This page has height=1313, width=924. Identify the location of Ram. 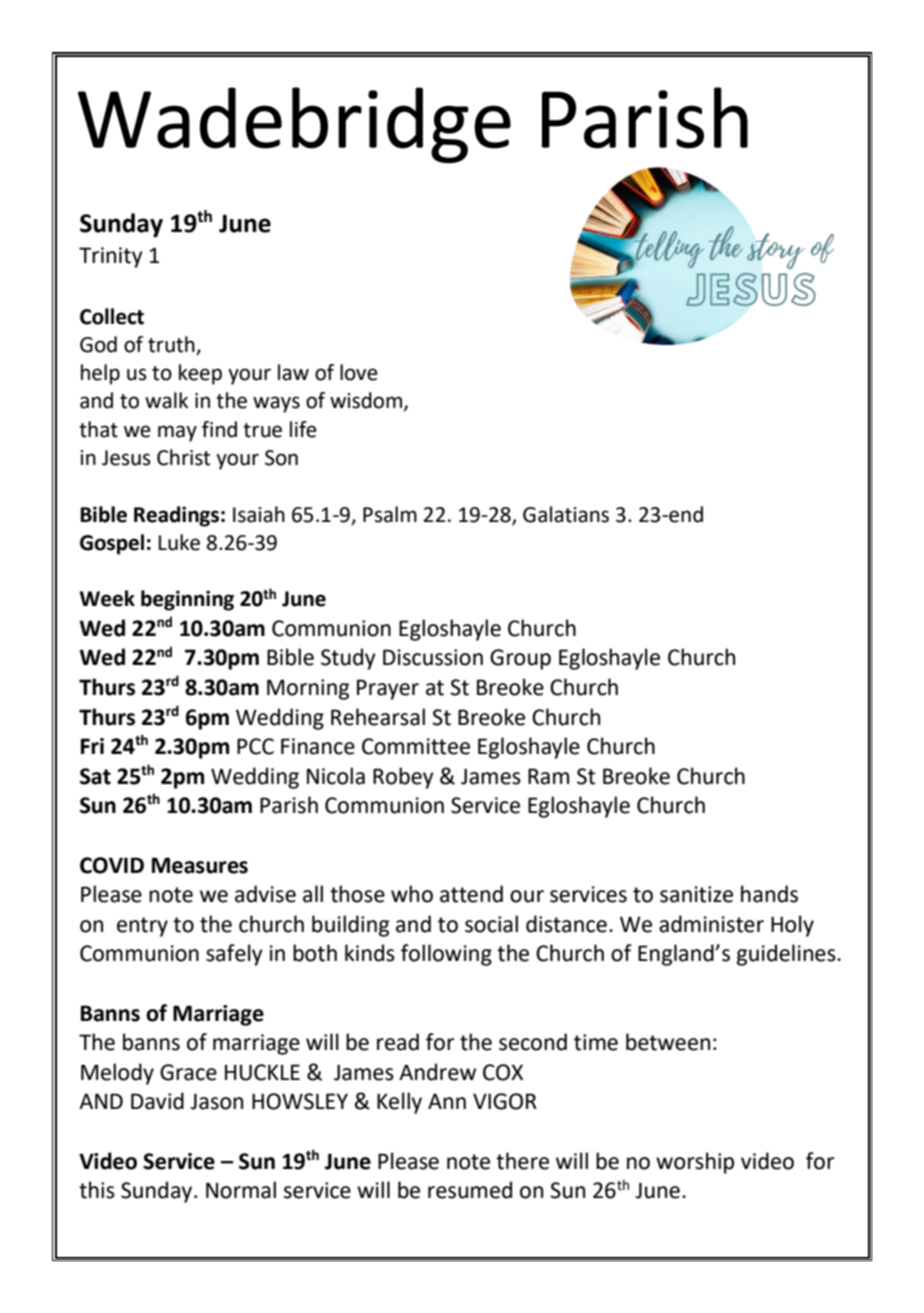
(548, 776).
